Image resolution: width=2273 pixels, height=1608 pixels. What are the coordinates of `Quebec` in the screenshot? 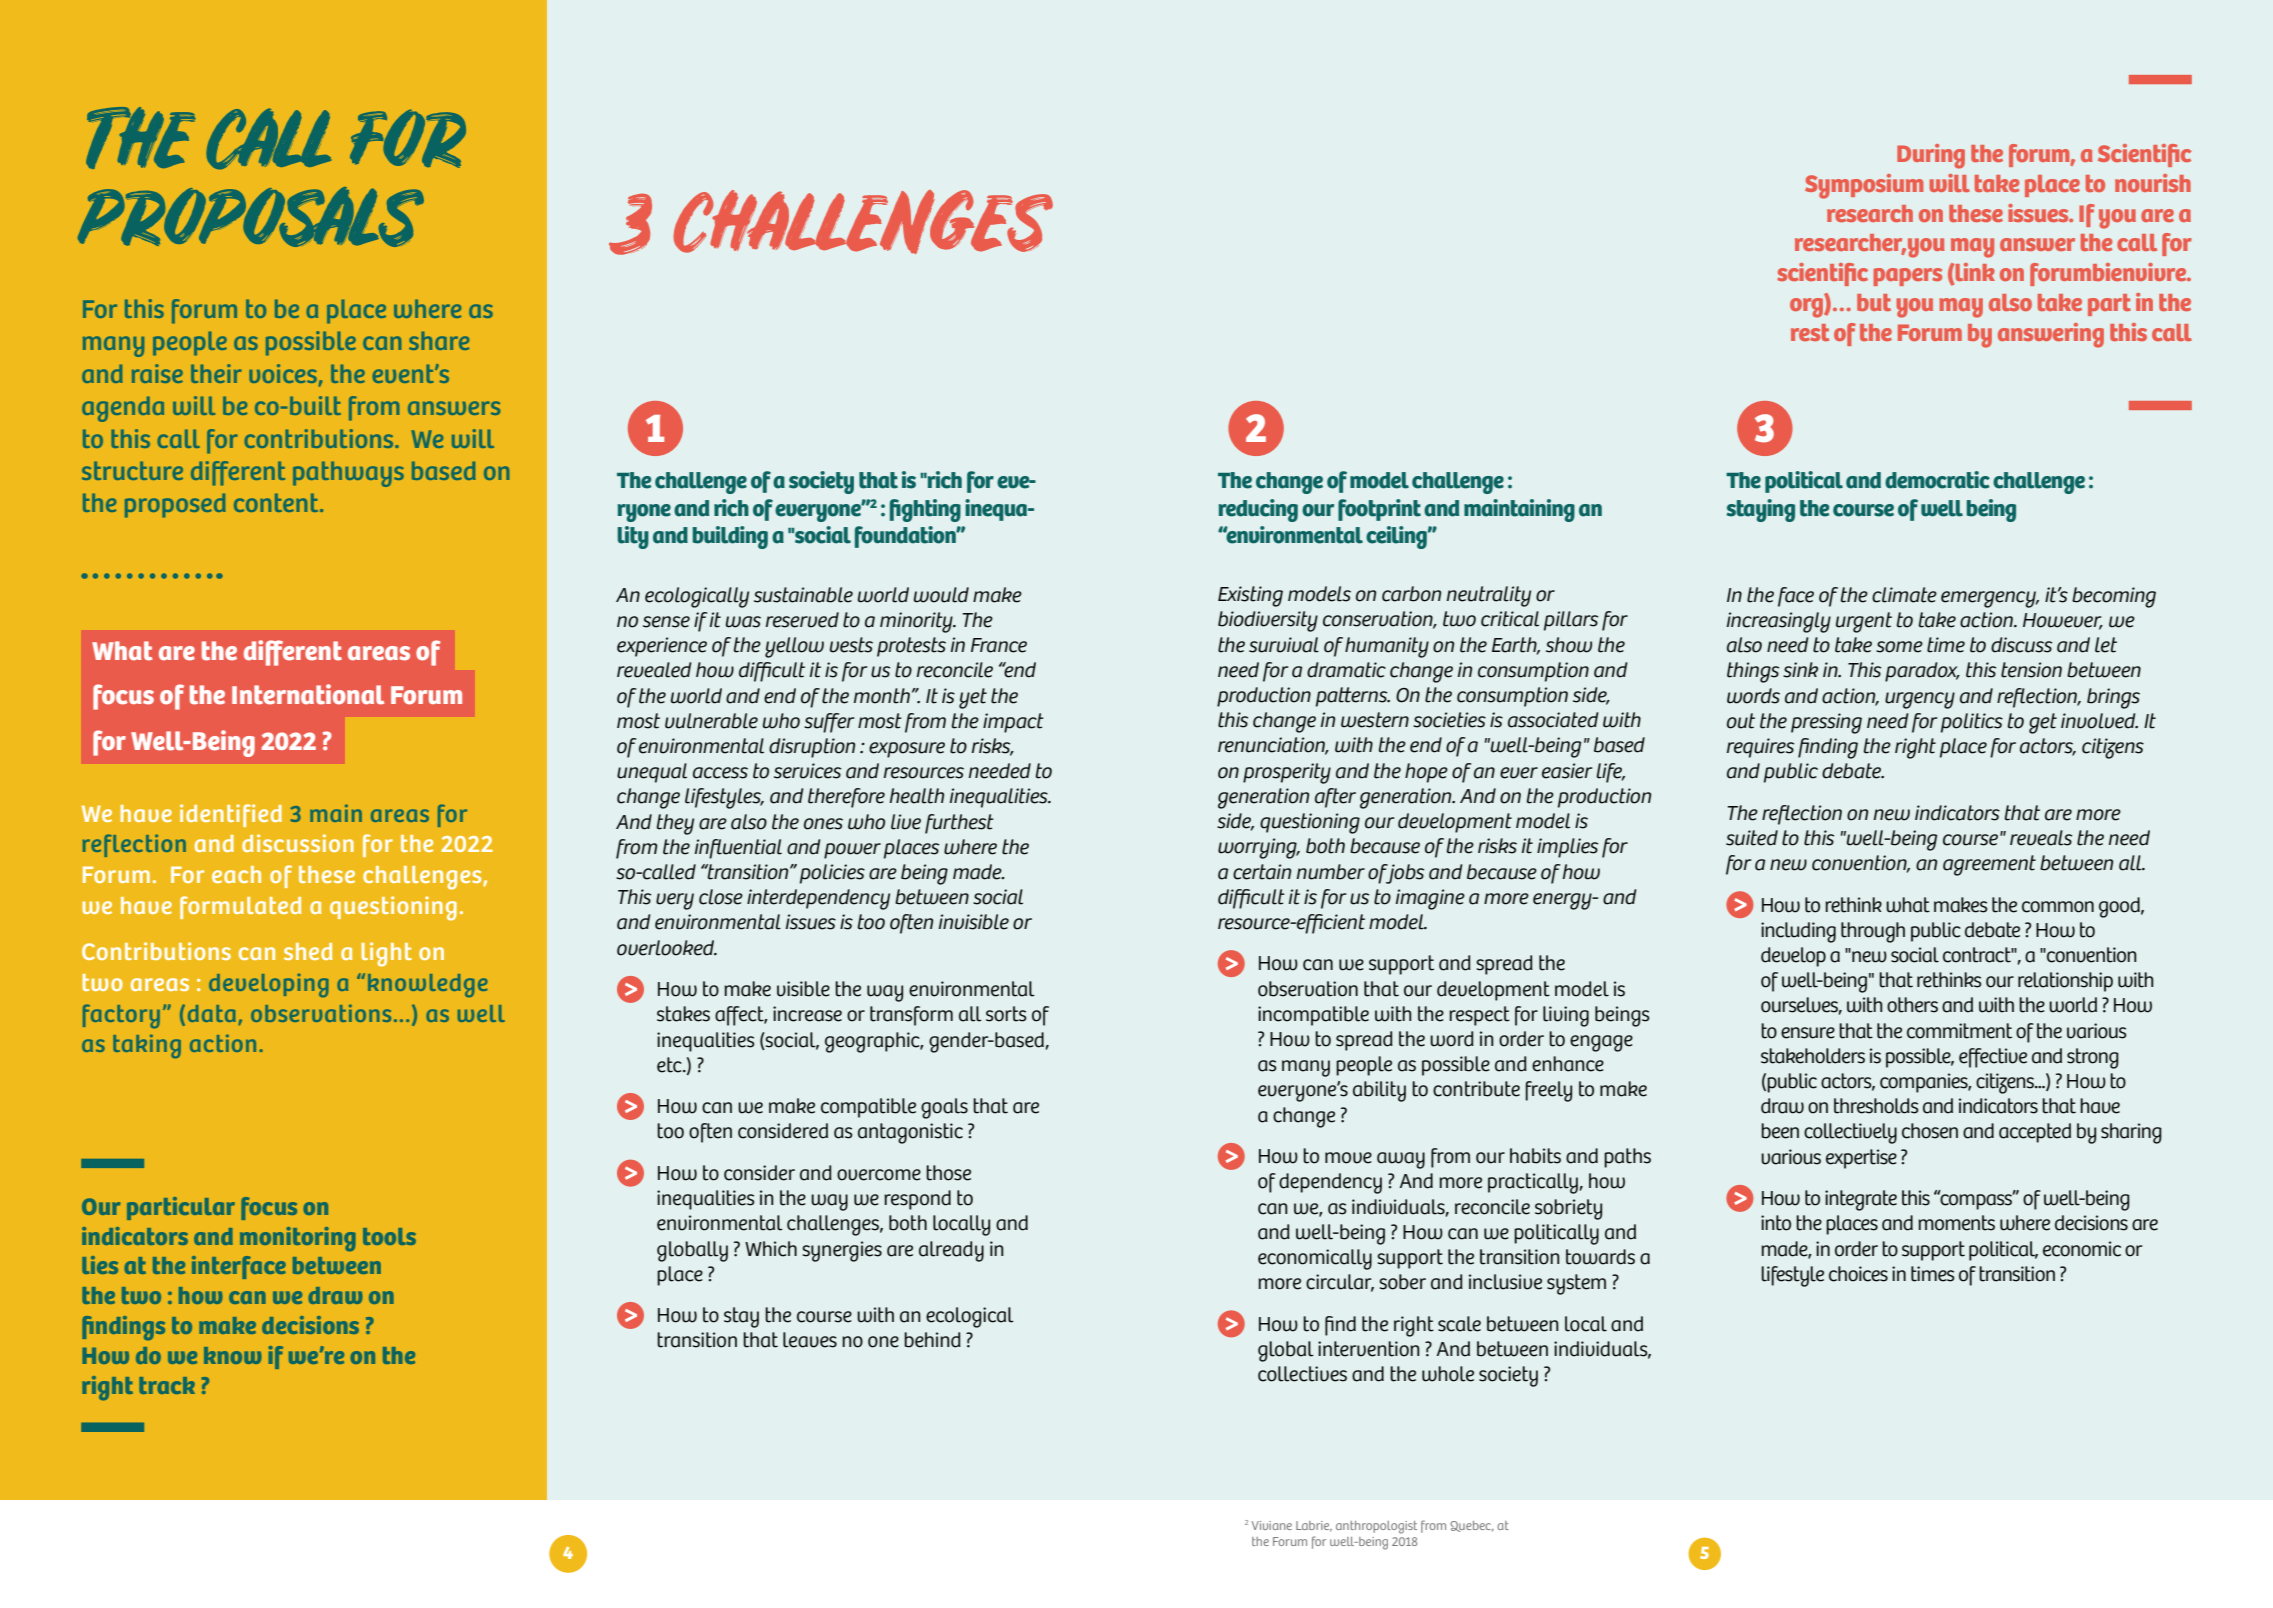 It's located at (1472, 1526).
